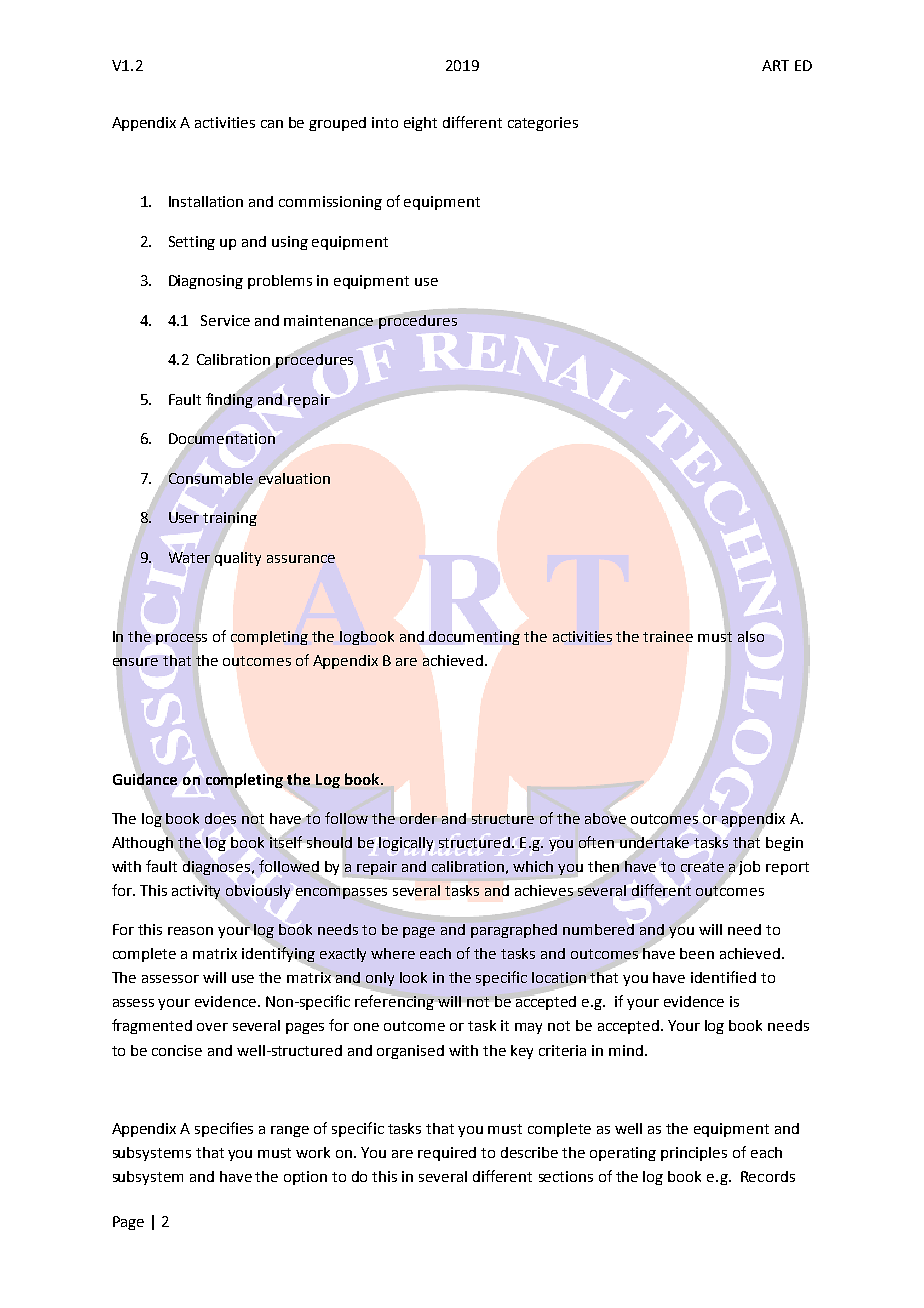 This screenshot has width=924, height=1308. Describe the element at coordinates (775, 65) in the screenshot. I see `ART` at that location.
